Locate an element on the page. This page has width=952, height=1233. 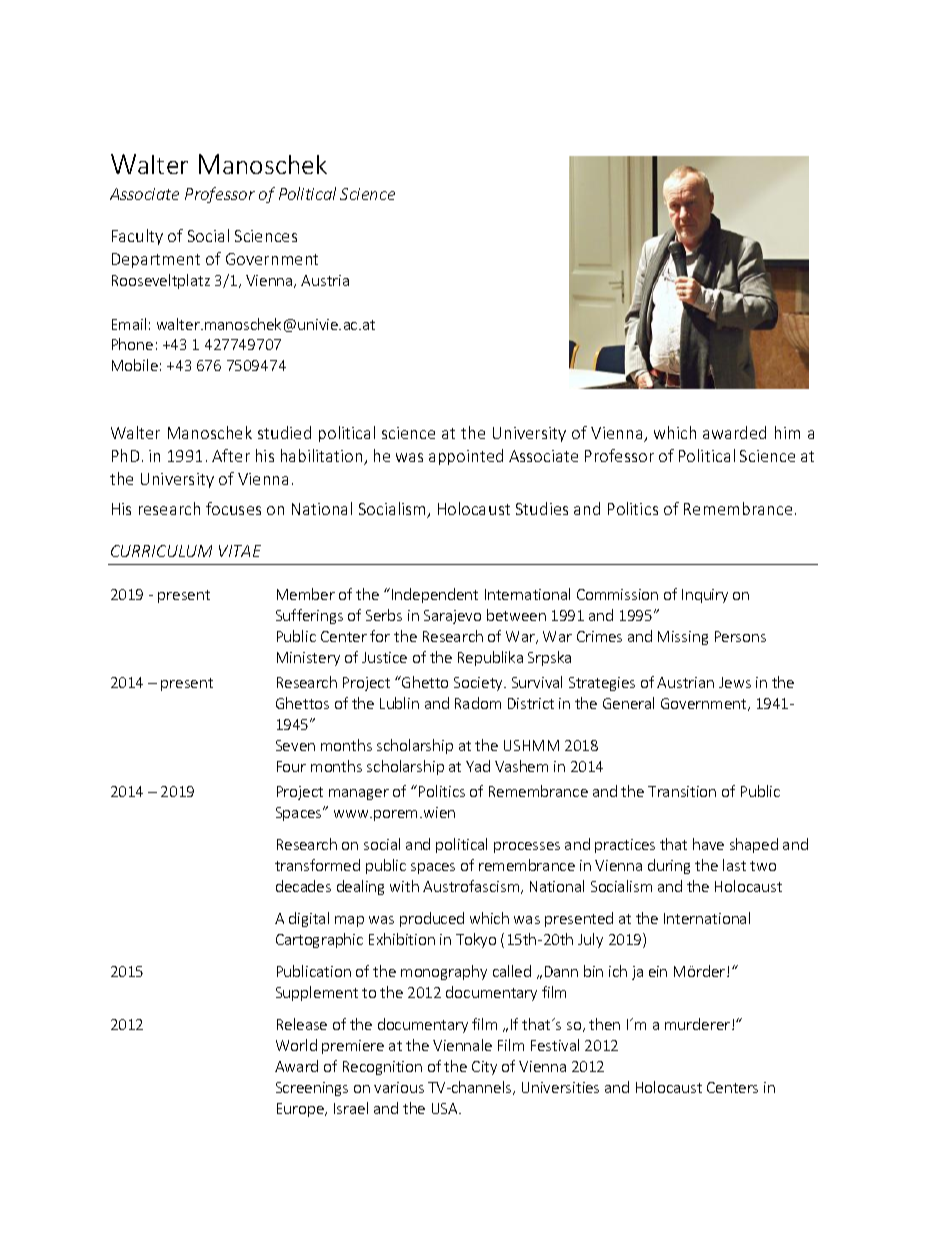
him is located at coordinates (787, 432).
